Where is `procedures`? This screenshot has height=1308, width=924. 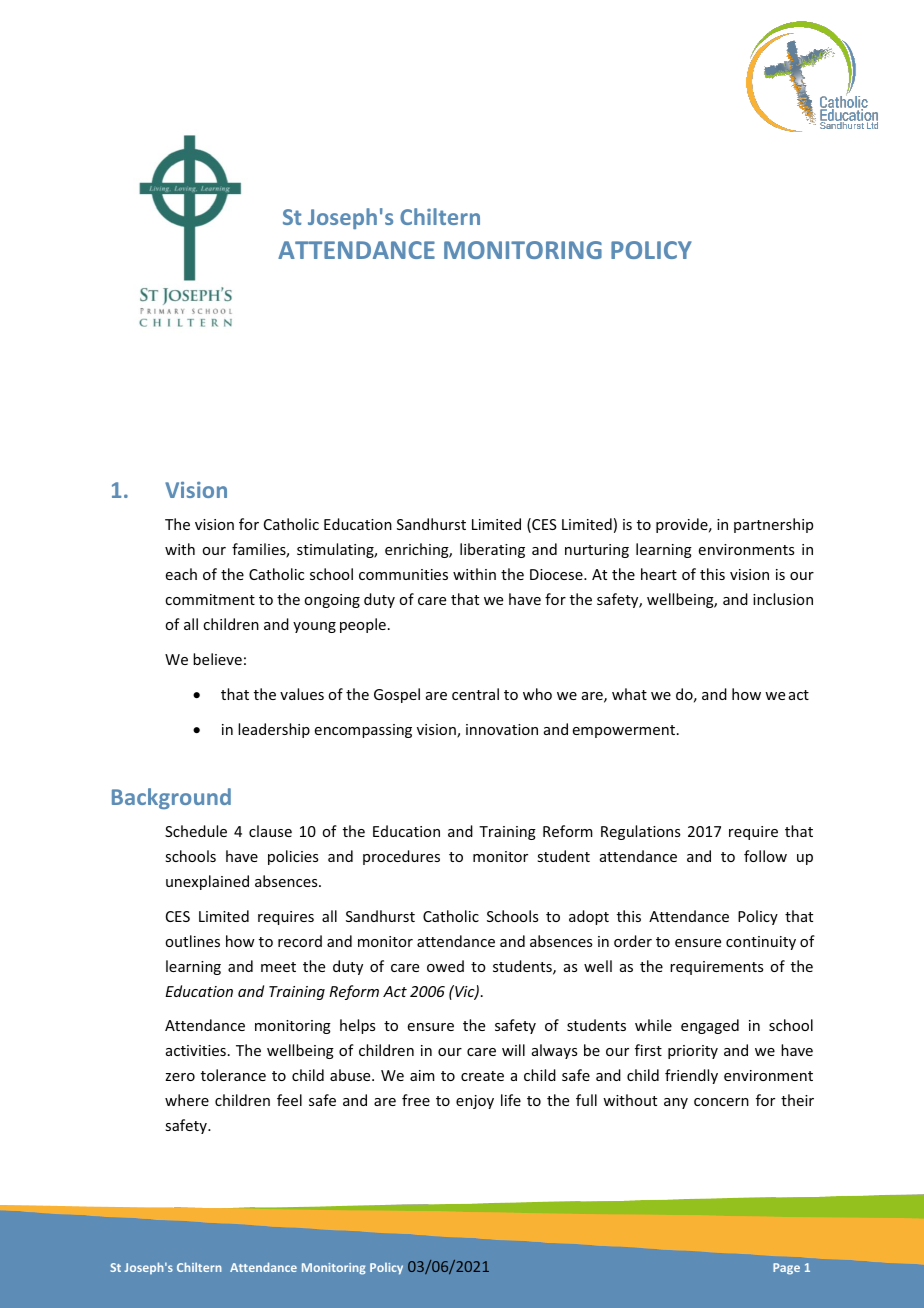 procedures is located at coordinates (401, 857).
